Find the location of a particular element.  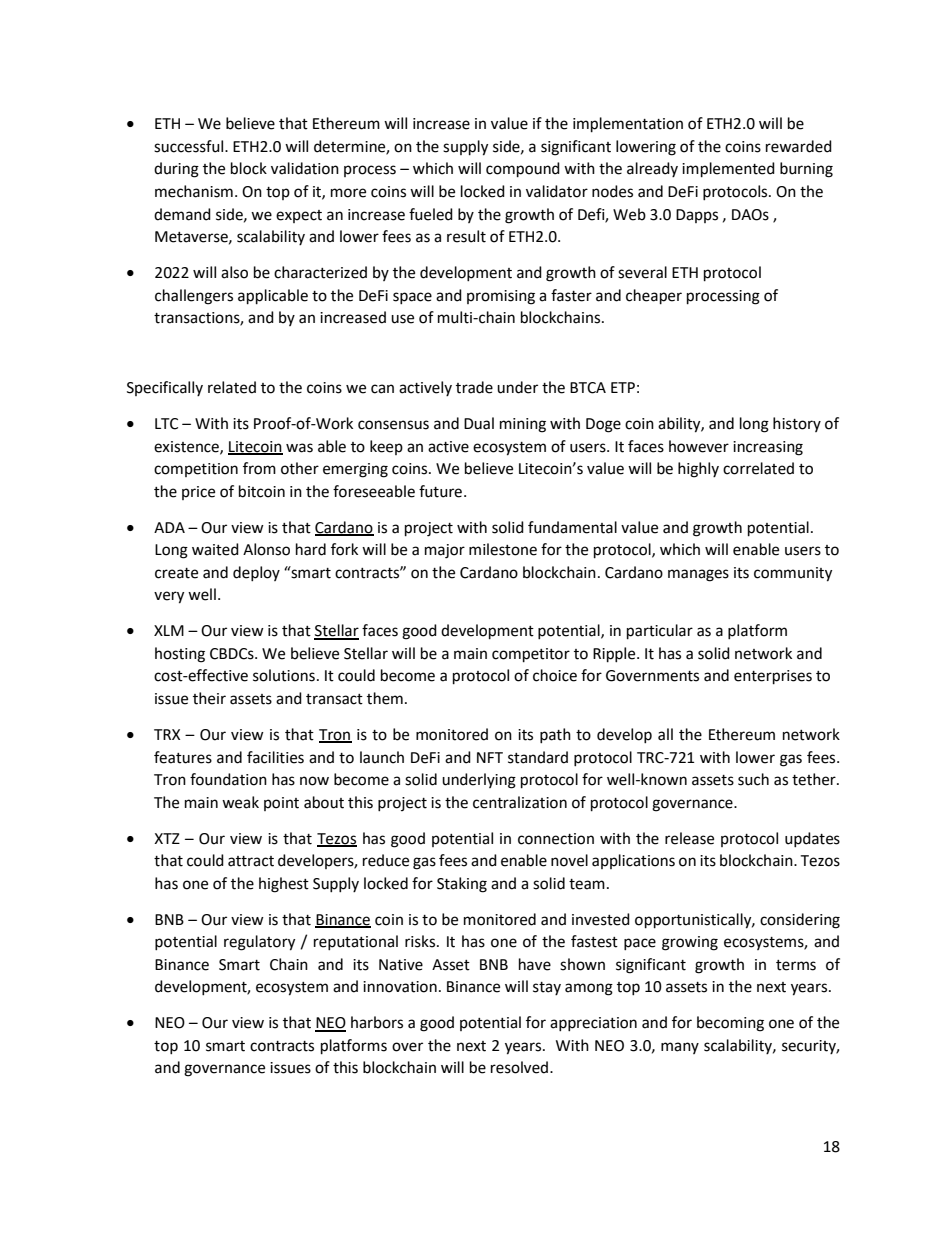

such is located at coordinates (753, 779).
